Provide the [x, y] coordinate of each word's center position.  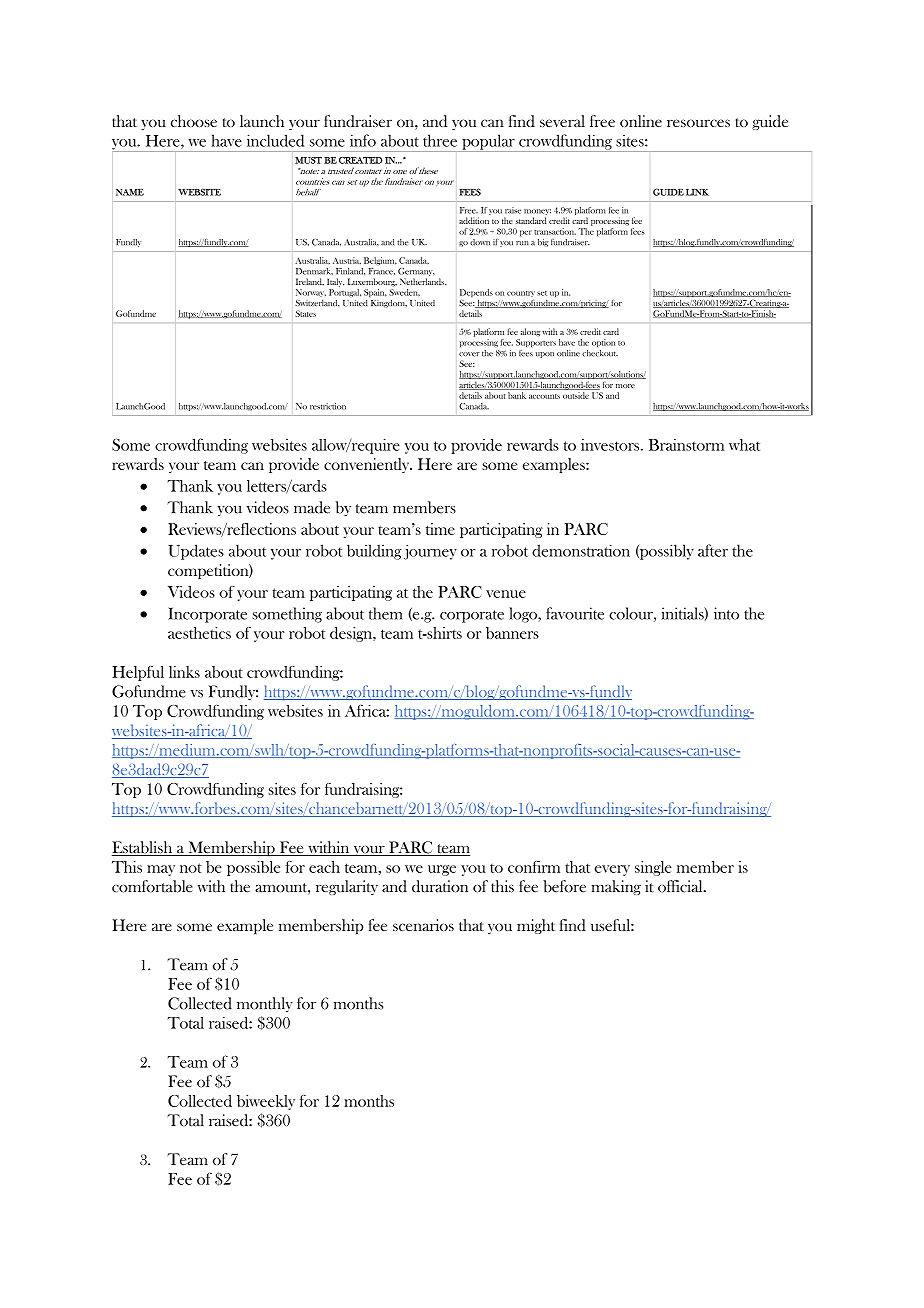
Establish [143, 848]
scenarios [423, 925]
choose [194, 121]
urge [442, 870]
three [440, 140]
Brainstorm [686, 445]
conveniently [368, 465]
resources [698, 123]
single [653, 868]
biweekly [266, 1102]
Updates [196, 552]
